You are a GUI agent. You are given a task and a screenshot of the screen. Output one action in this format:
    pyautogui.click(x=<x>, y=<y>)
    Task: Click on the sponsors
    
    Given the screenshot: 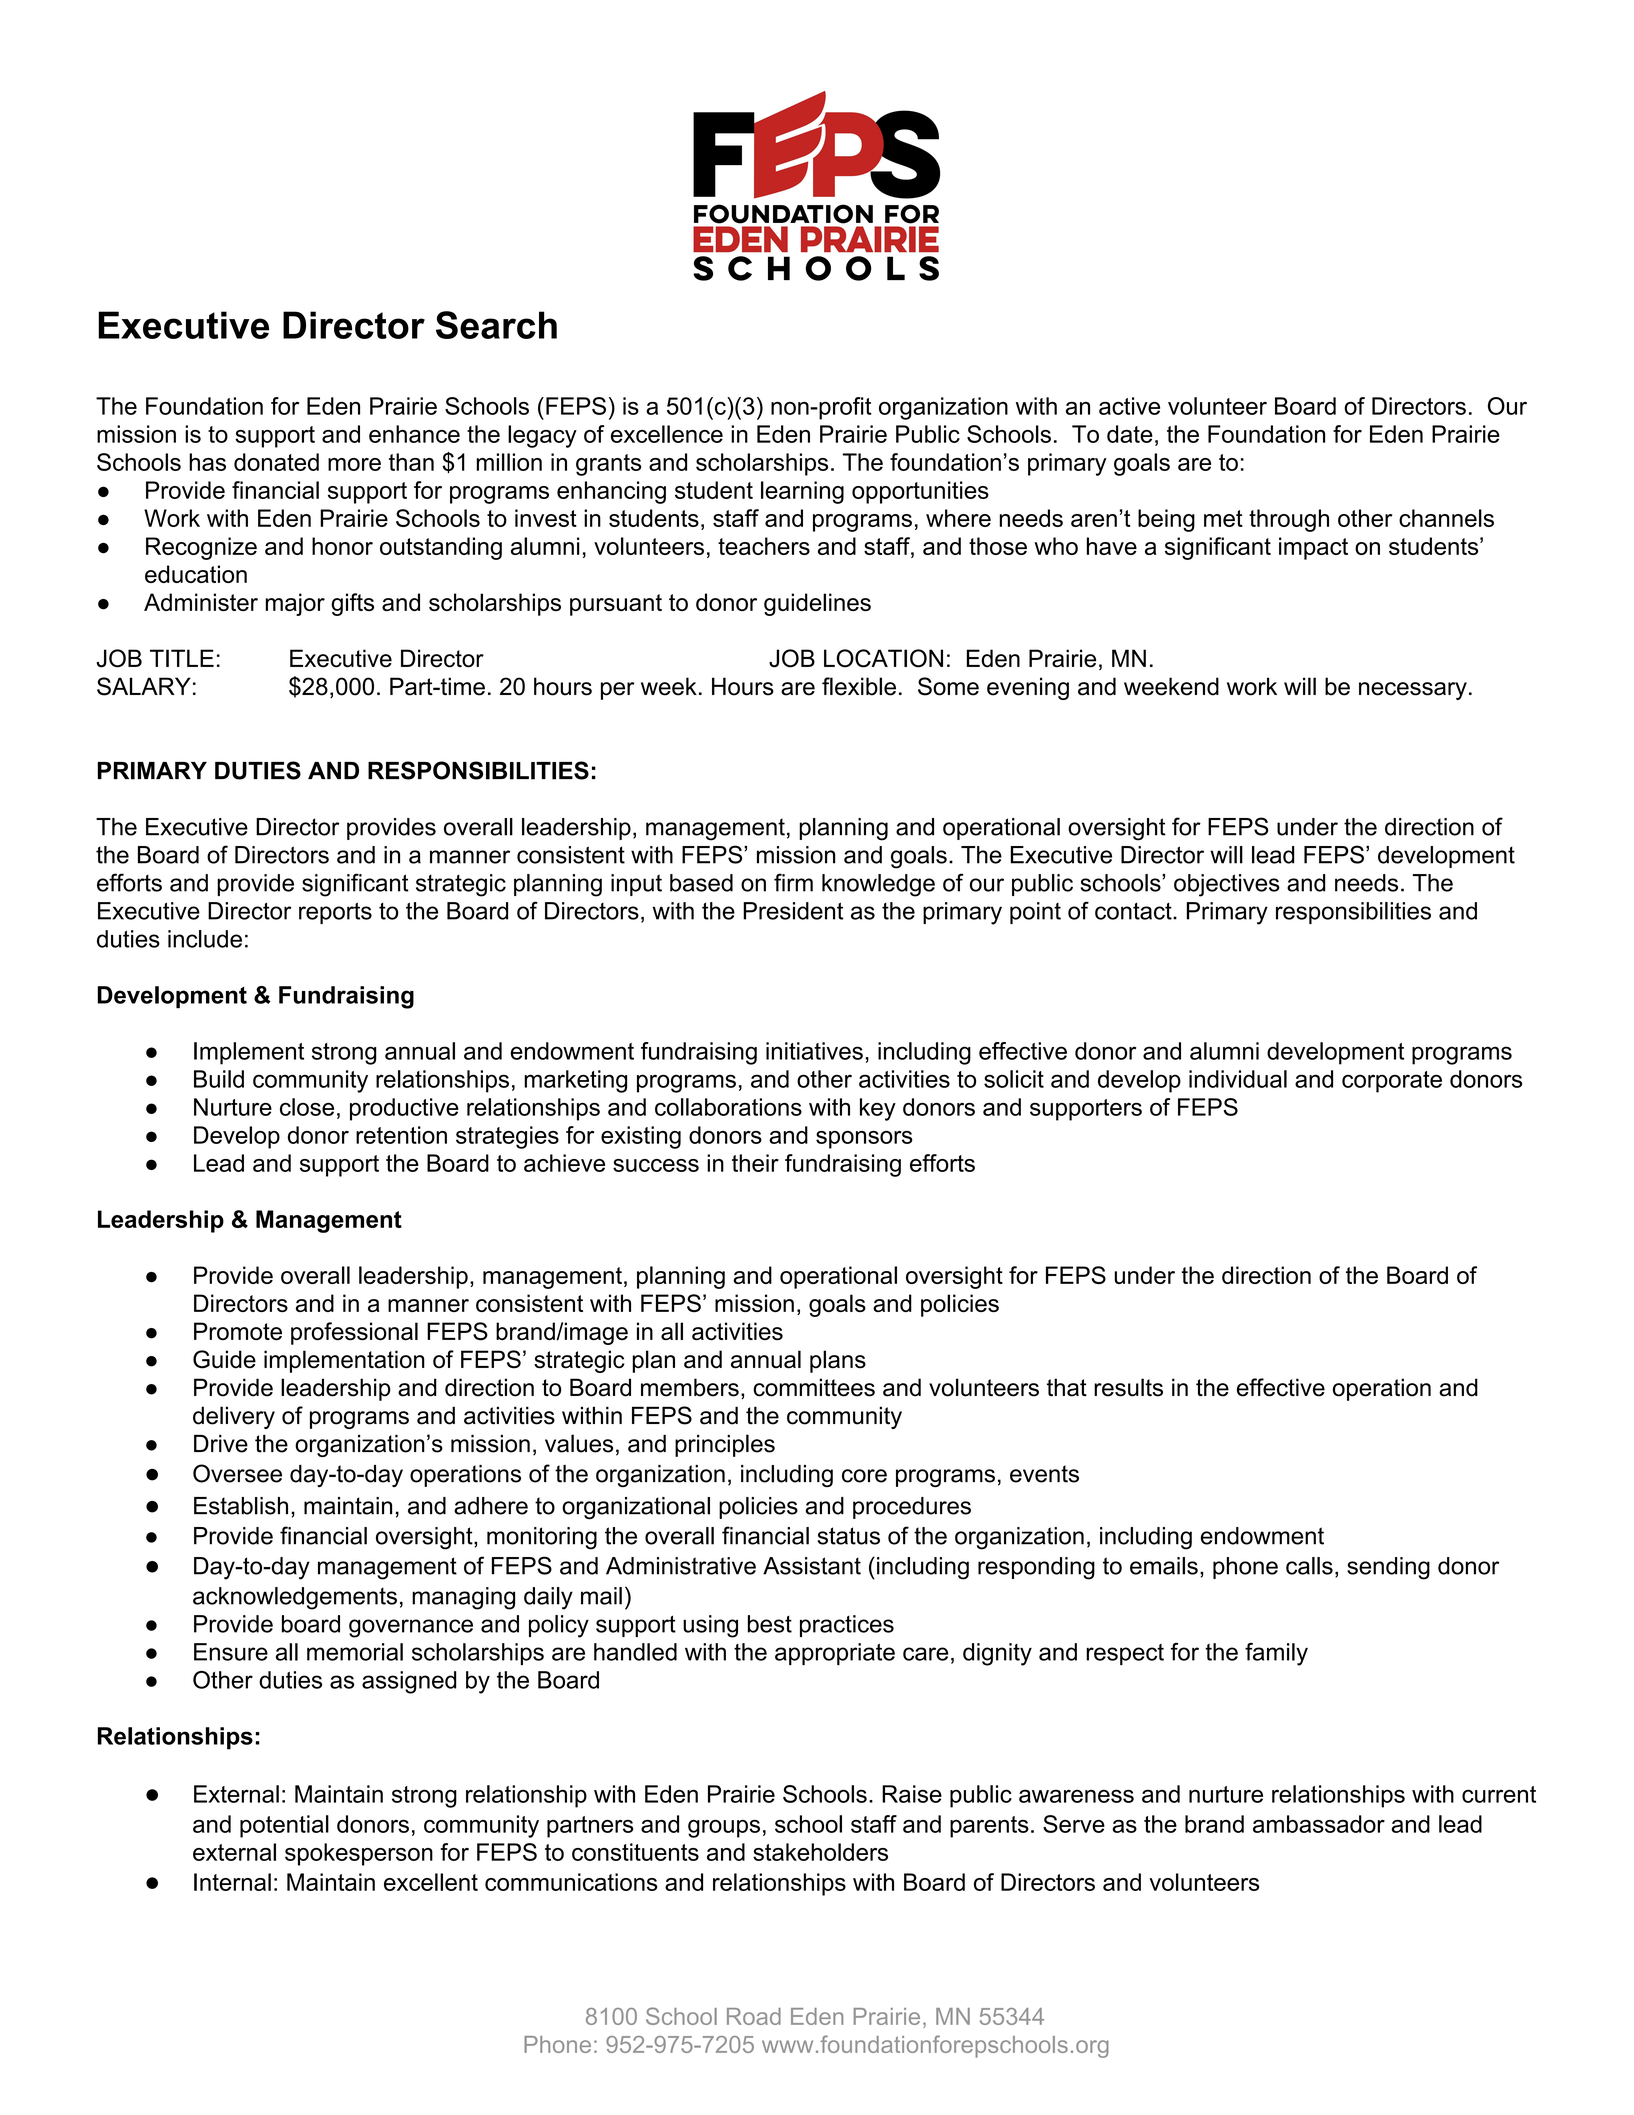 What is the action you would take?
    pyautogui.click(x=864, y=1140)
